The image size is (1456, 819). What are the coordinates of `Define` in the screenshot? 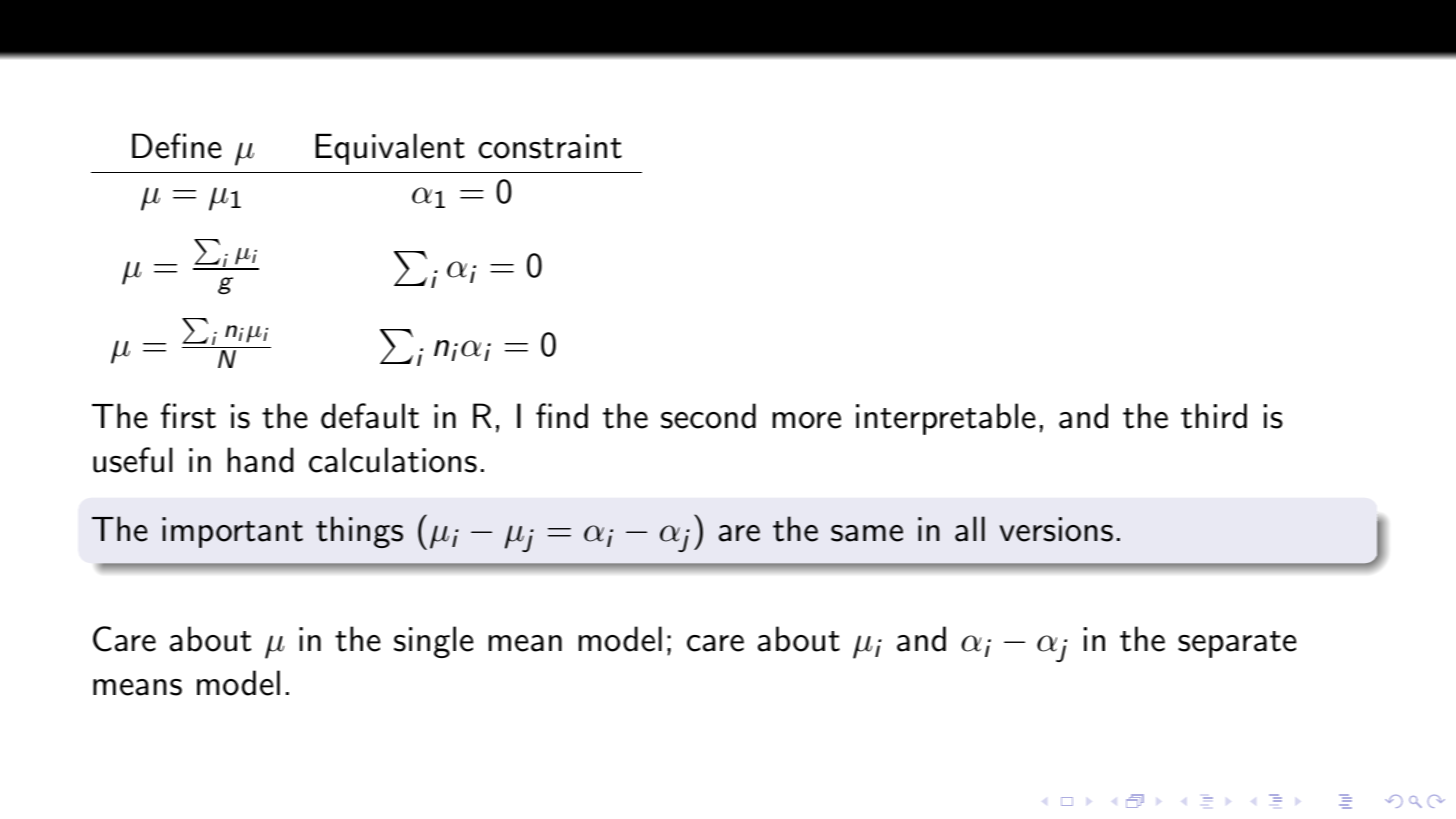 It's located at (177, 146).
